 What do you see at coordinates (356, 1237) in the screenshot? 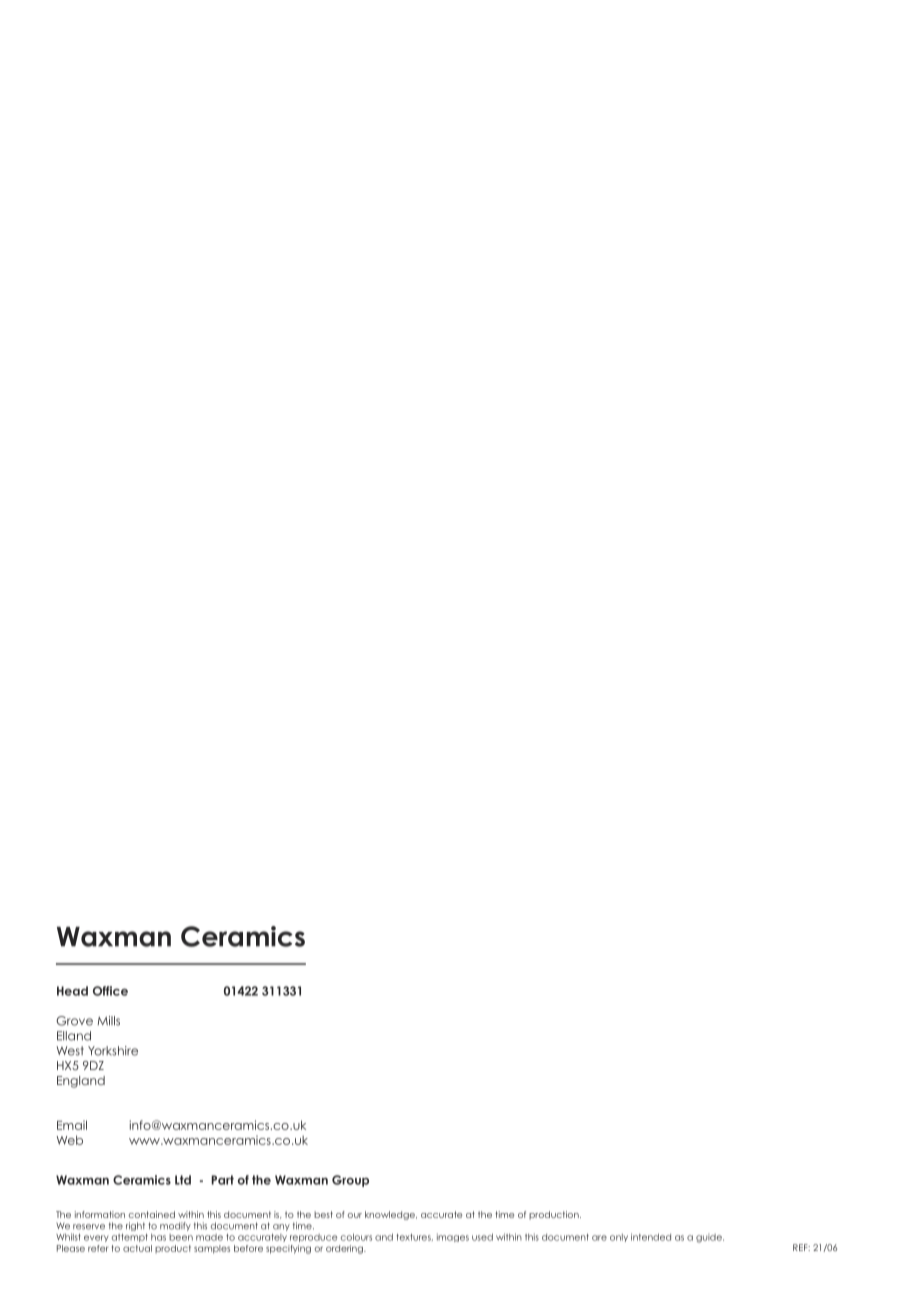
I see `colours` at bounding box center [356, 1237].
